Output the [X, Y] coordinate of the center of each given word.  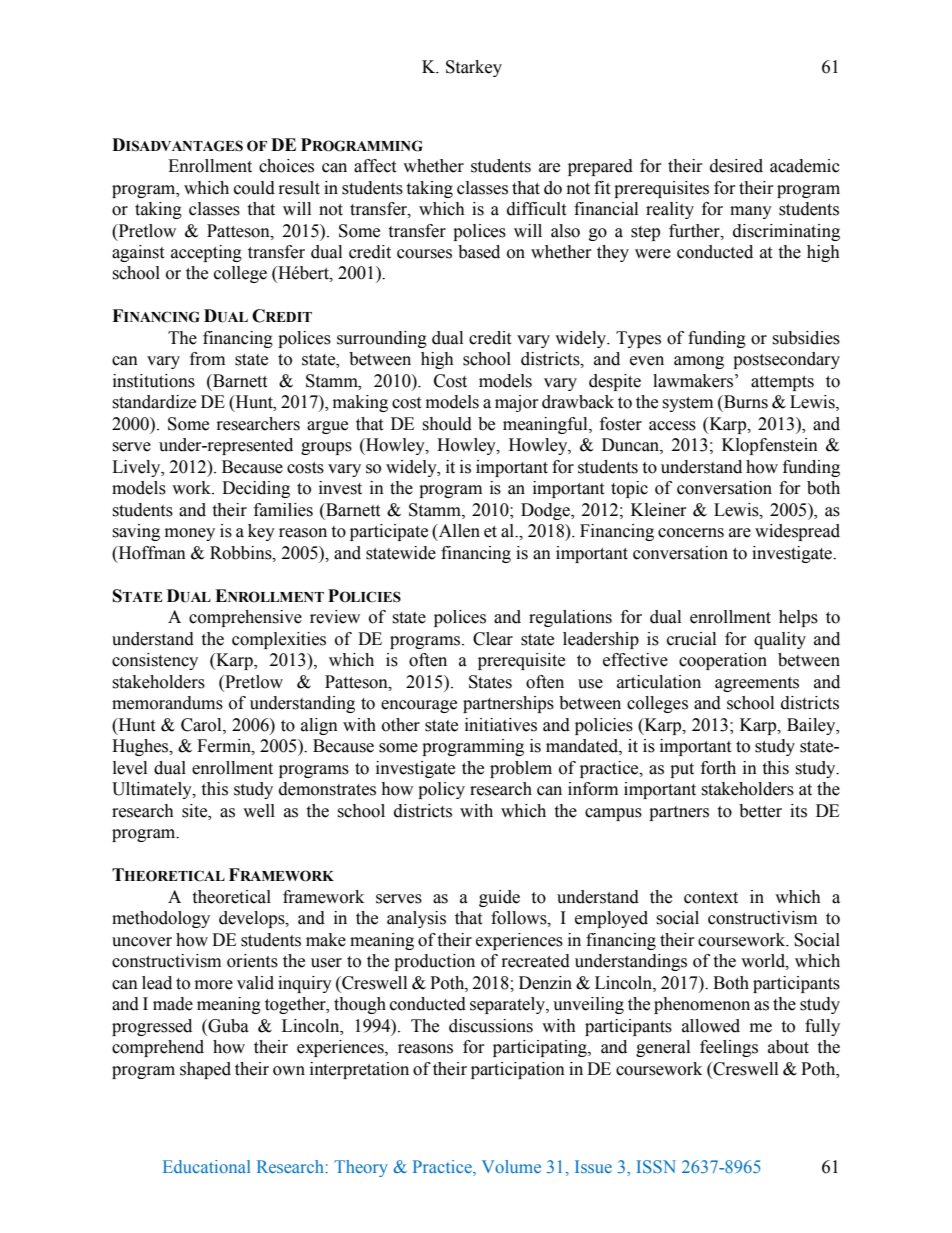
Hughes [141, 747]
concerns [691, 533]
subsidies [806, 338]
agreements [757, 684]
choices [286, 166]
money [190, 534]
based [479, 252]
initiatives [501, 725]
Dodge [546, 511]
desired [736, 166]
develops [253, 919]
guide [499, 898]
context [711, 898]
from [207, 359]
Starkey [474, 68]
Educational [206, 1166]
